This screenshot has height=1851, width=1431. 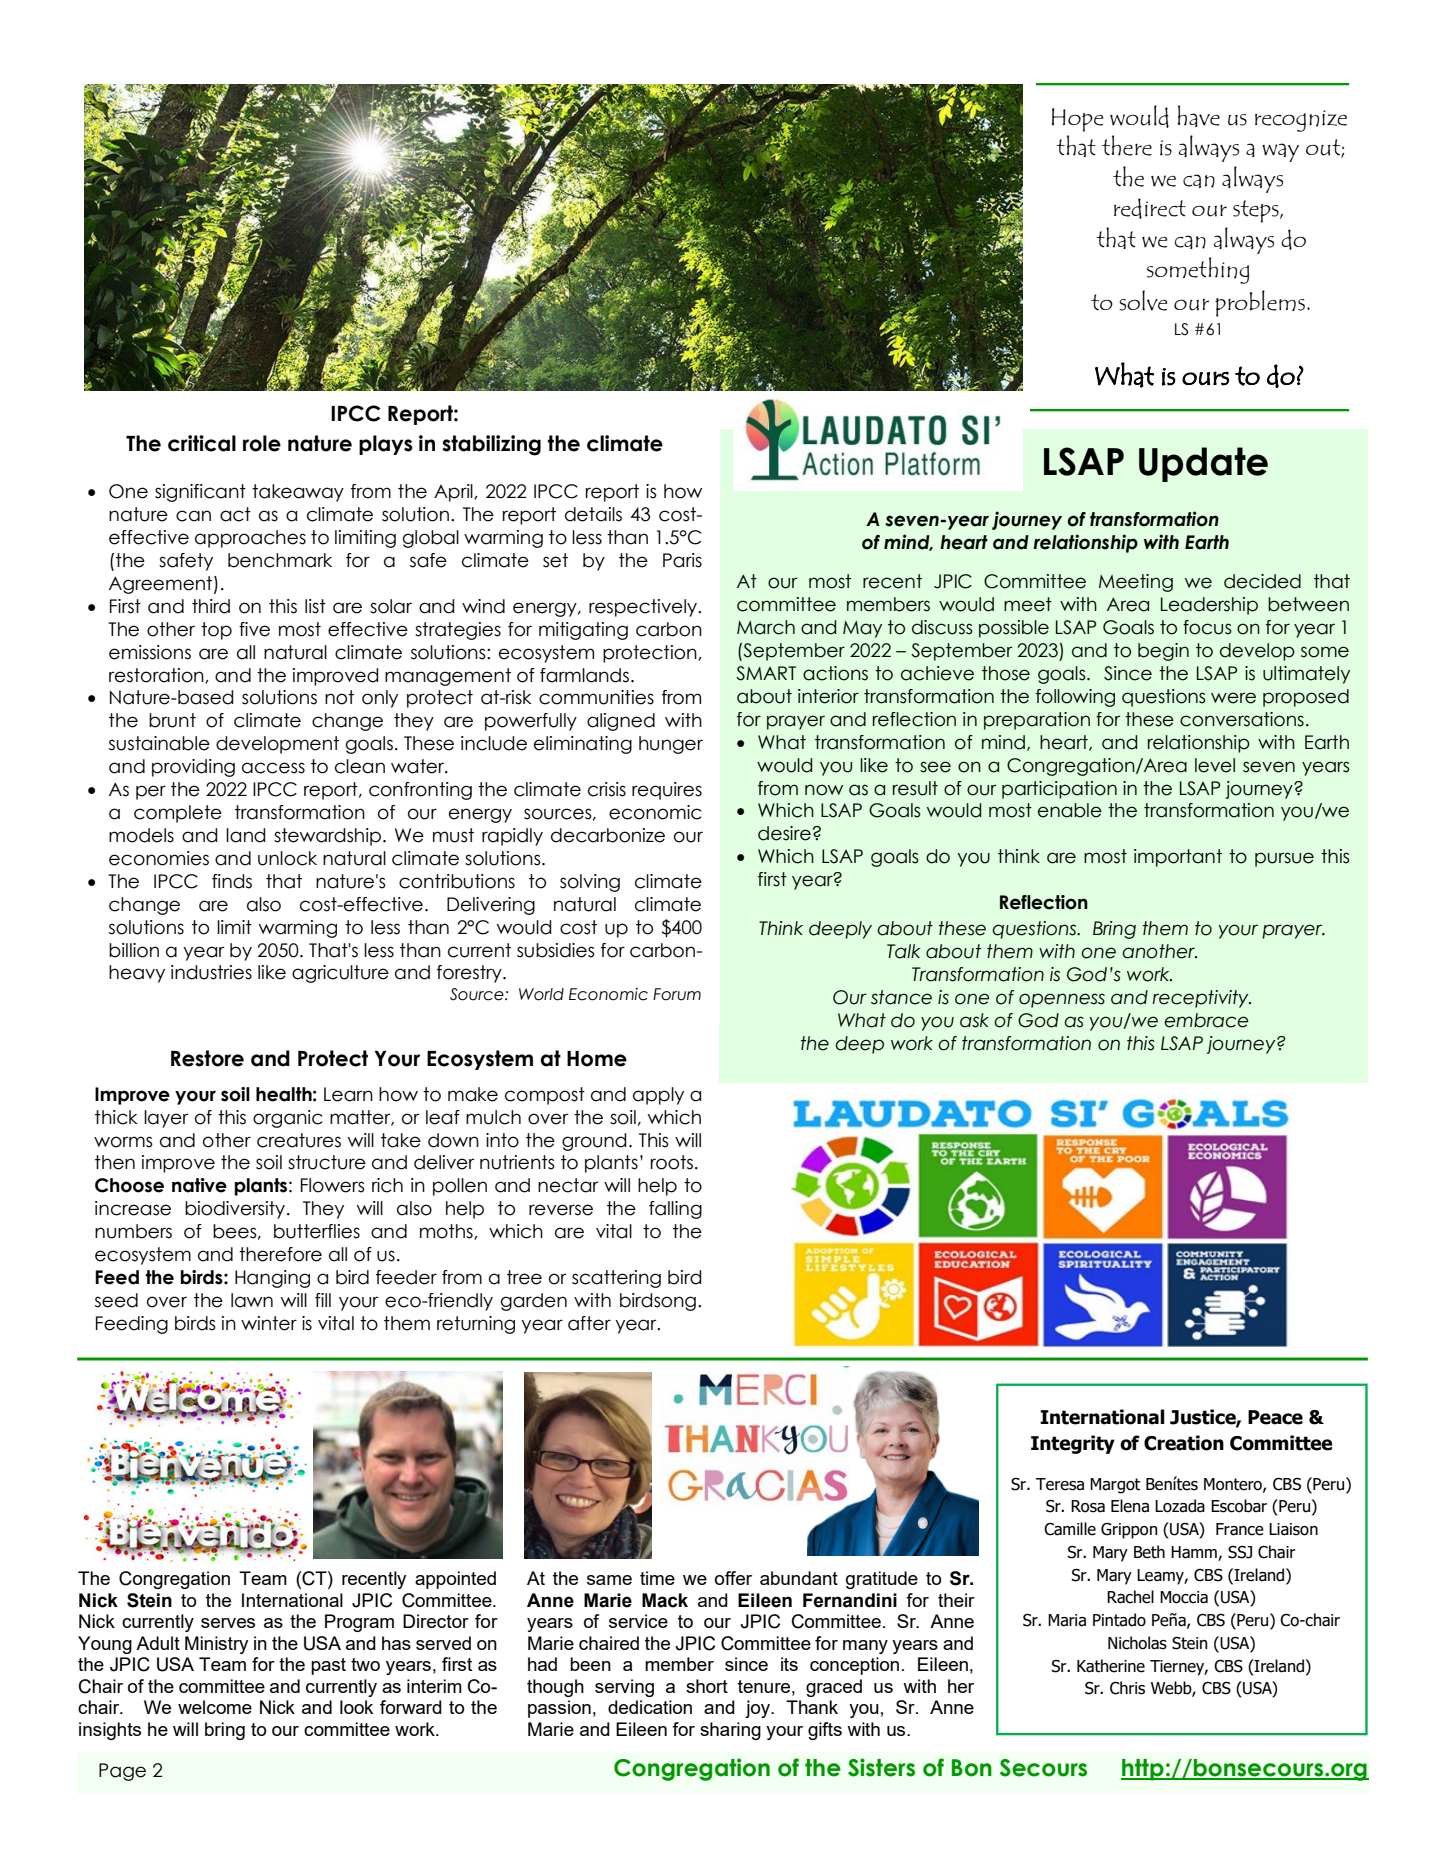 I want to click on after, so click(x=589, y=1323).
